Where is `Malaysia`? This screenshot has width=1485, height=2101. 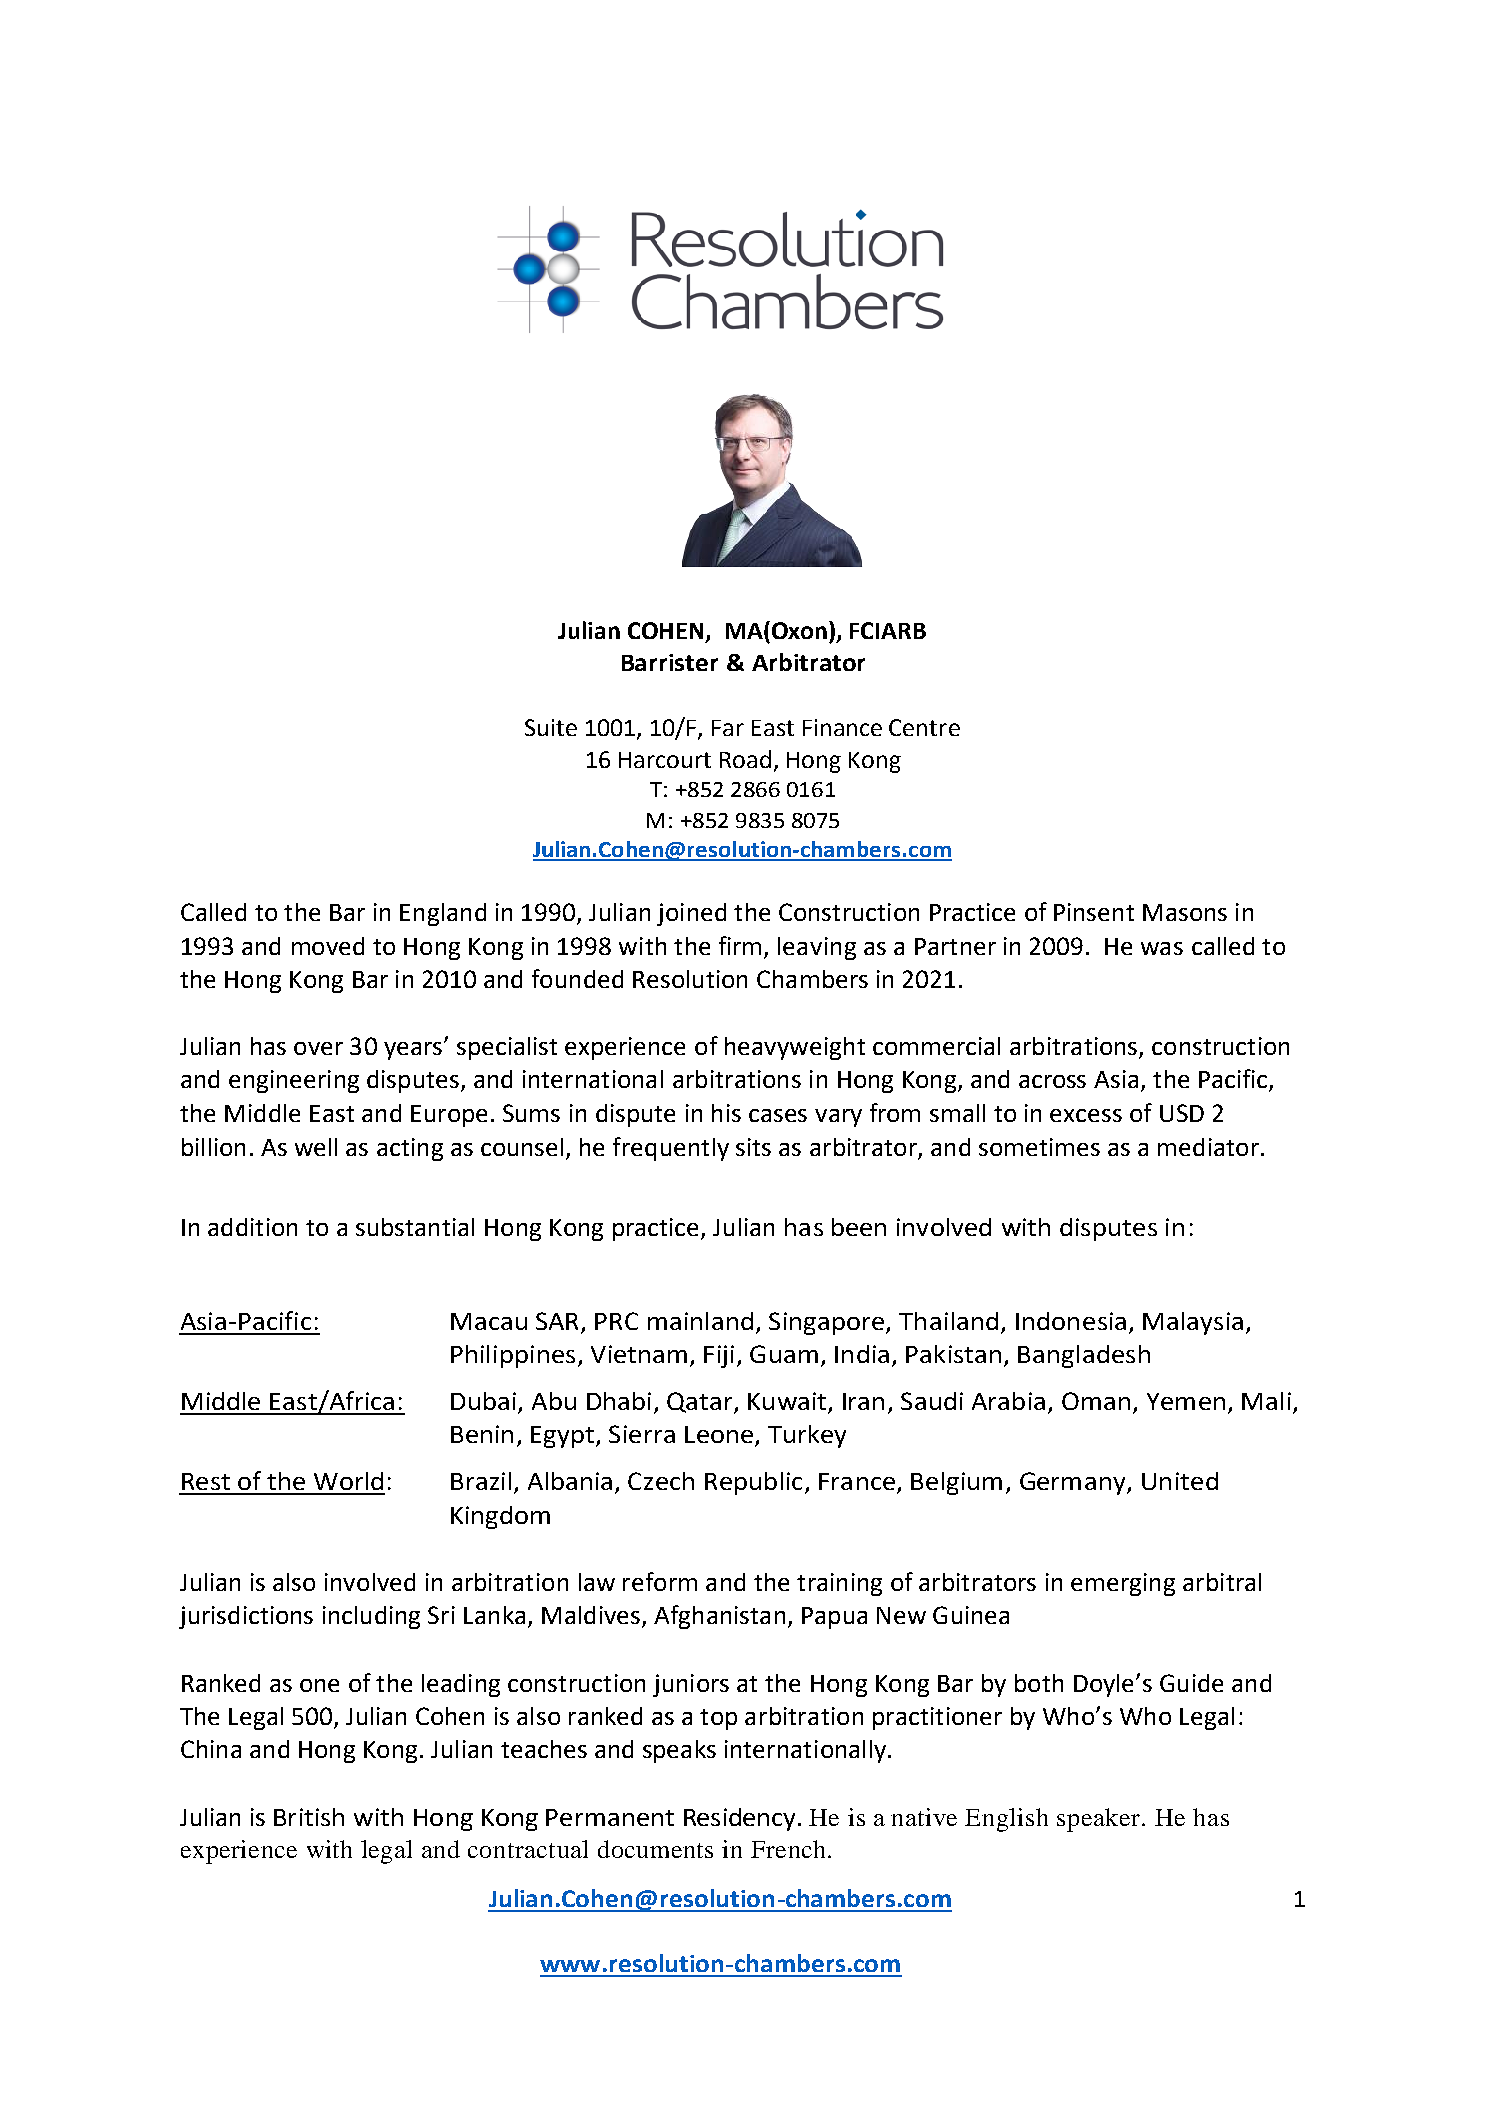
Malaysia is located at coordinates (1193, 1323).
